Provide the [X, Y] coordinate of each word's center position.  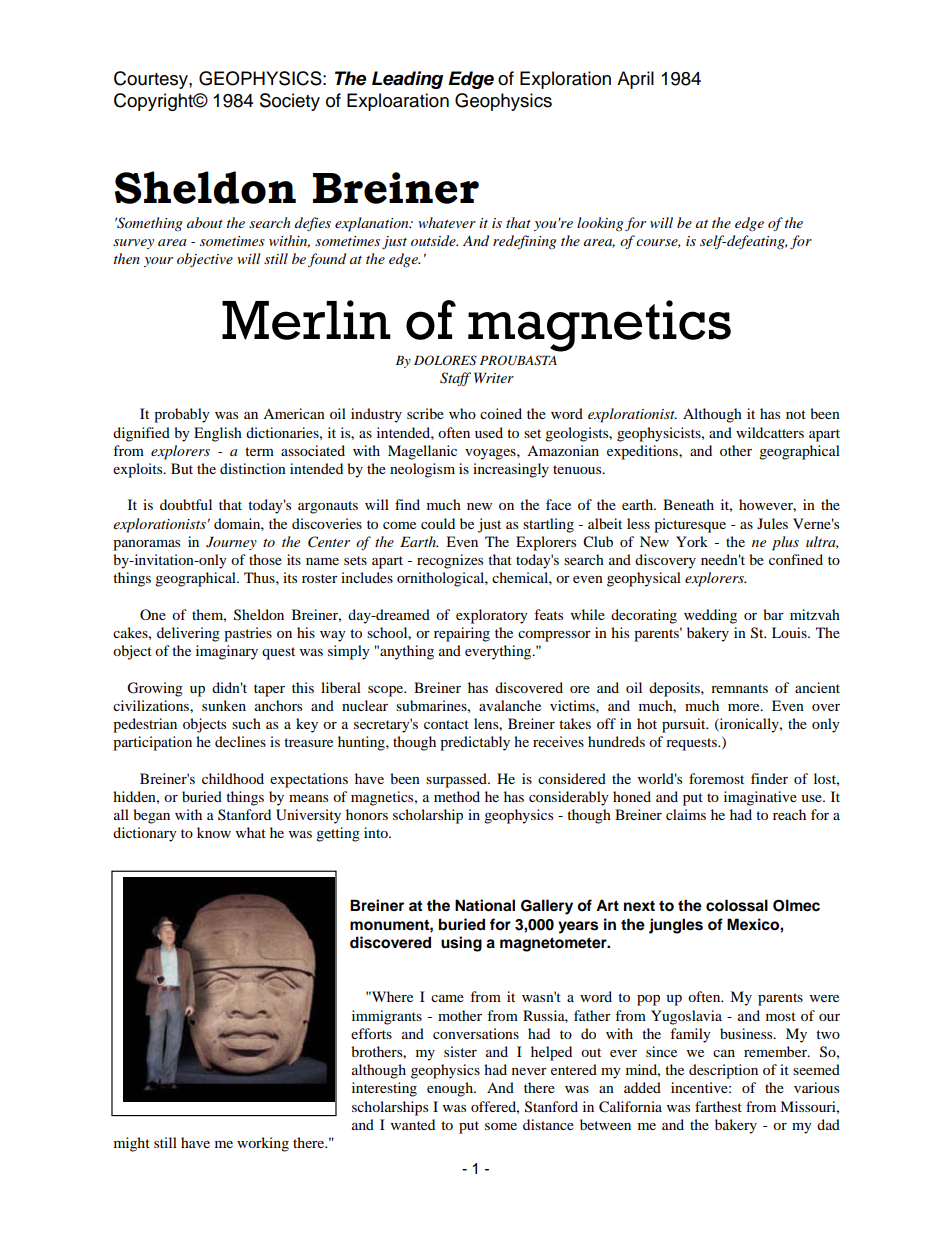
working [263, 1144]
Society [290, 102]
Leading [407, 80]
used [489, 432]
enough [451, 1089]
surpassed [457, 780]
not [796, 414]
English [218, 434]
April [635, 80]
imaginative [760, 798]
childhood [233, 778]
